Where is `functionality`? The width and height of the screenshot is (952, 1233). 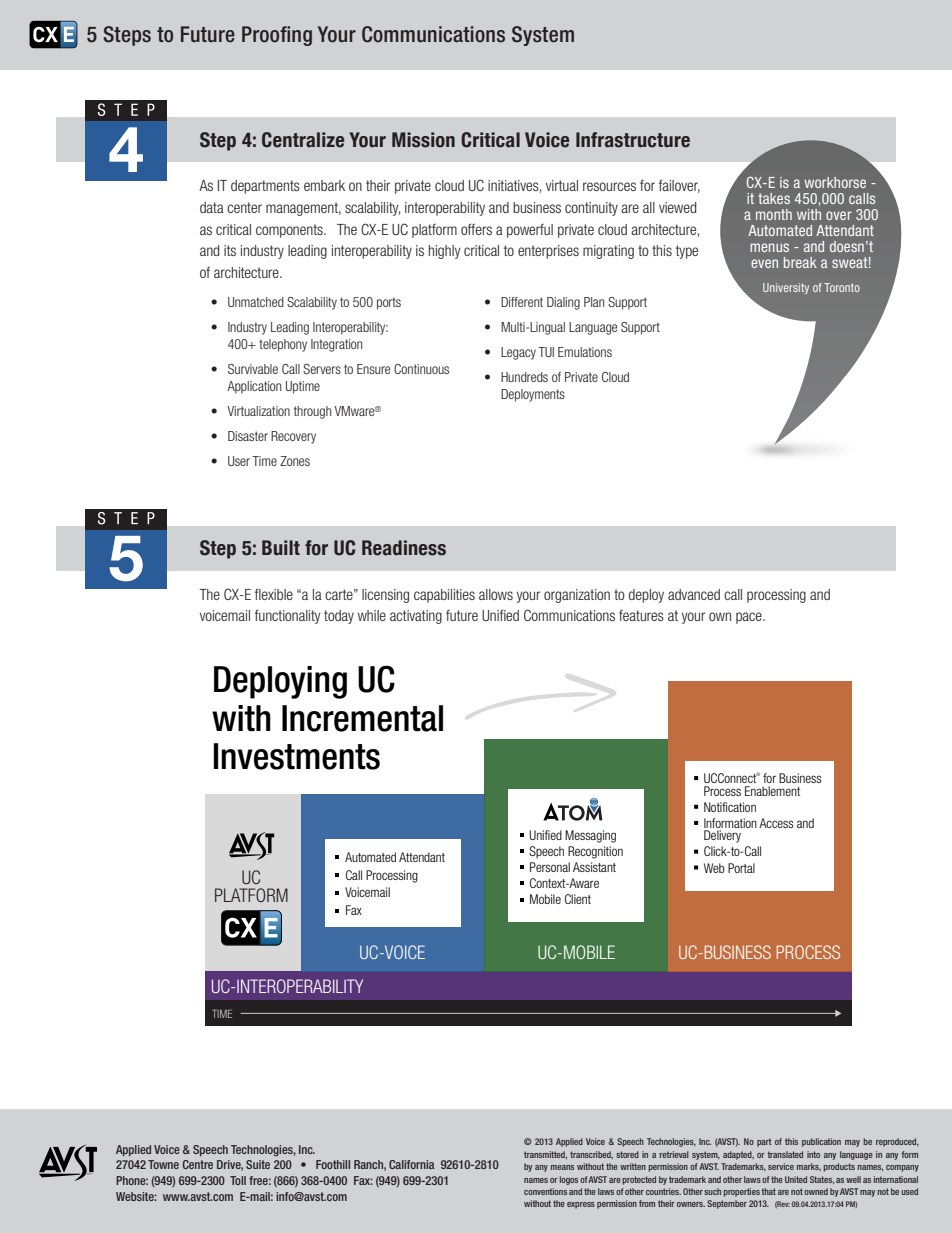
functionality is located at coordinates (288, 616).
